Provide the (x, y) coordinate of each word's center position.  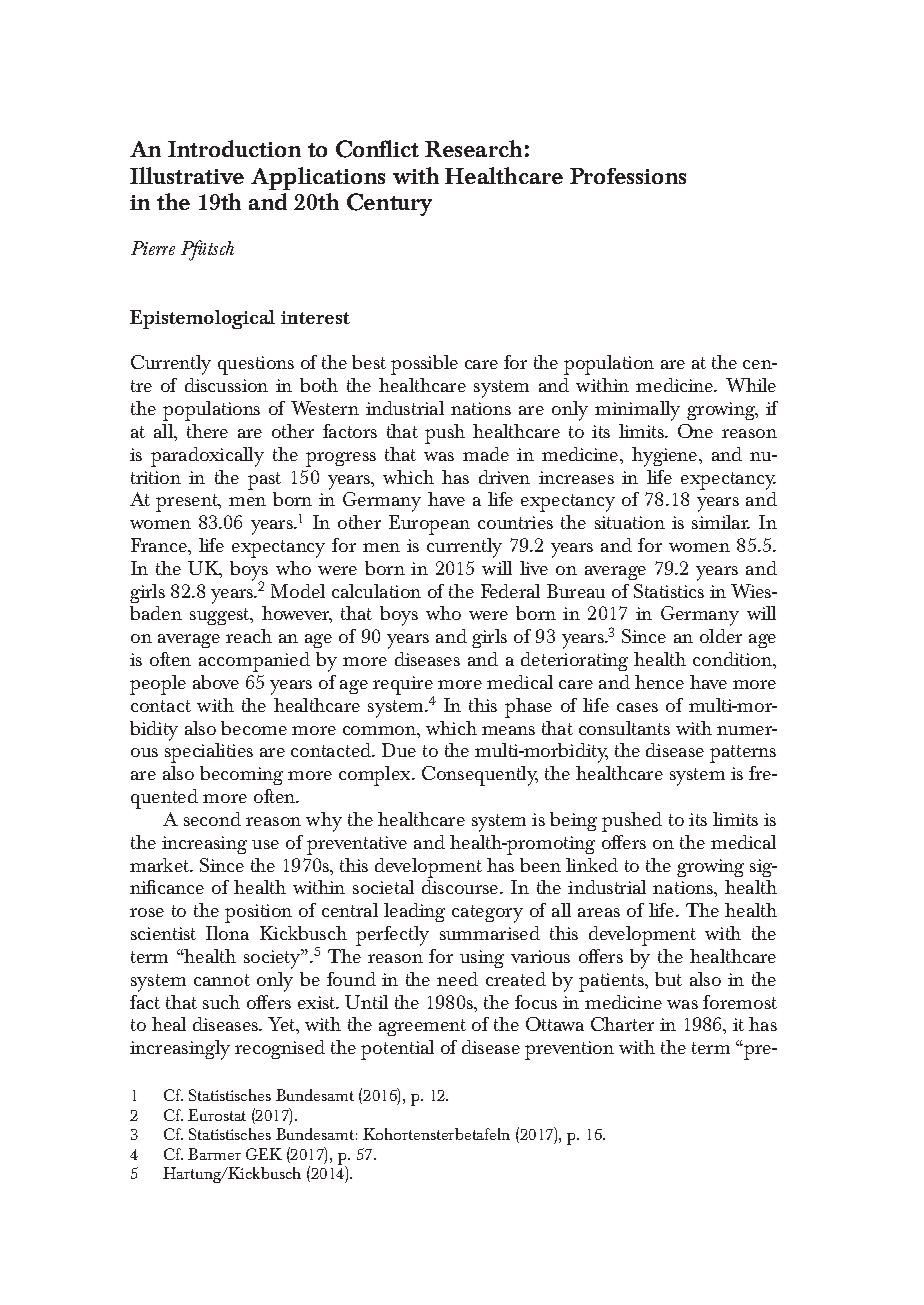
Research (473, 148)
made (486, 454)
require (403, 686)
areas (599, 912)
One (695, 431)
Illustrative (187, 175)
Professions (628, 176)
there (207, 431)
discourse (461, 887)
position (258, 913)
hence (659, 682)
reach (249, 636)
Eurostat (217, 1115)
